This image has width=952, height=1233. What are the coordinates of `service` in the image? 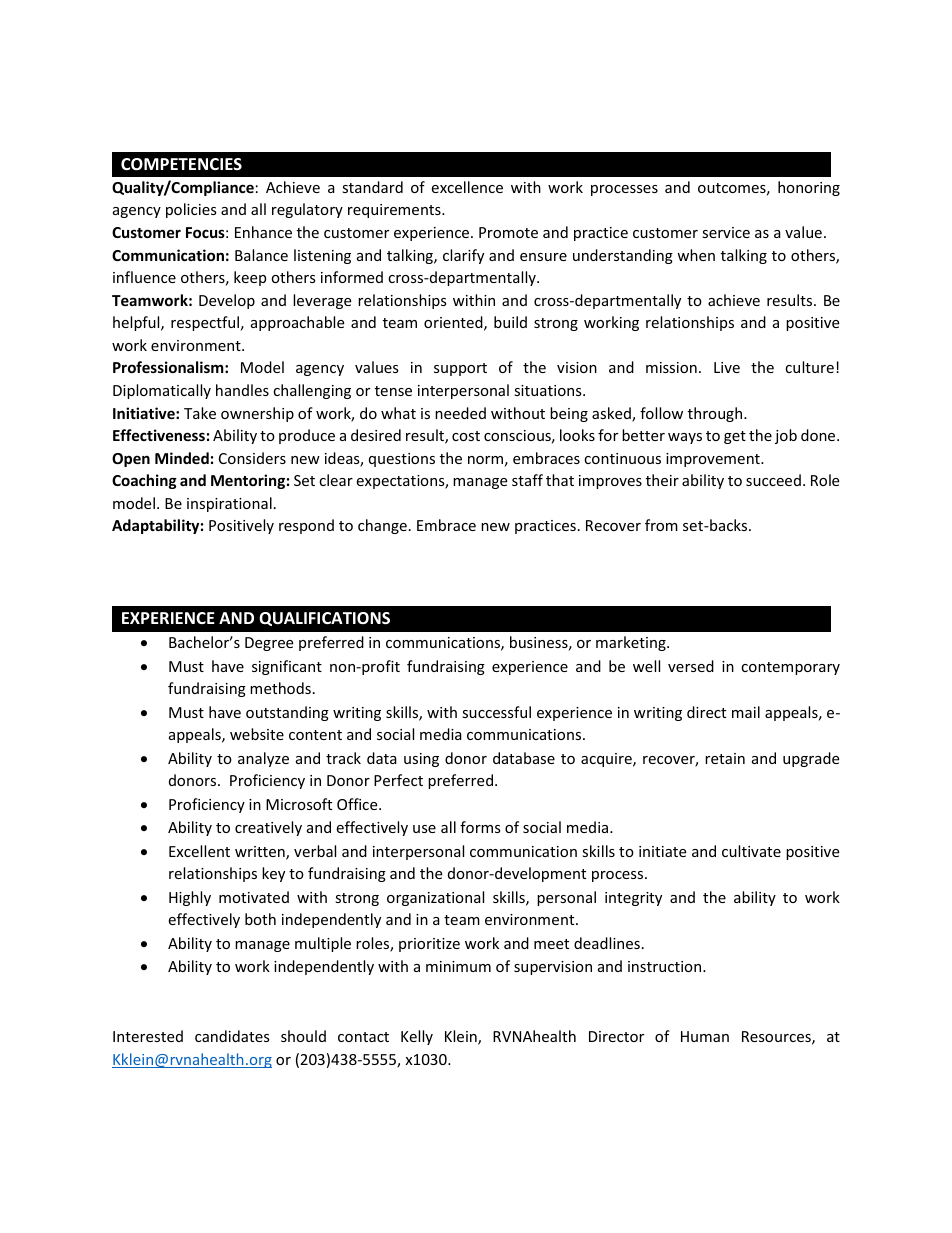 It's located at (726, 232).
